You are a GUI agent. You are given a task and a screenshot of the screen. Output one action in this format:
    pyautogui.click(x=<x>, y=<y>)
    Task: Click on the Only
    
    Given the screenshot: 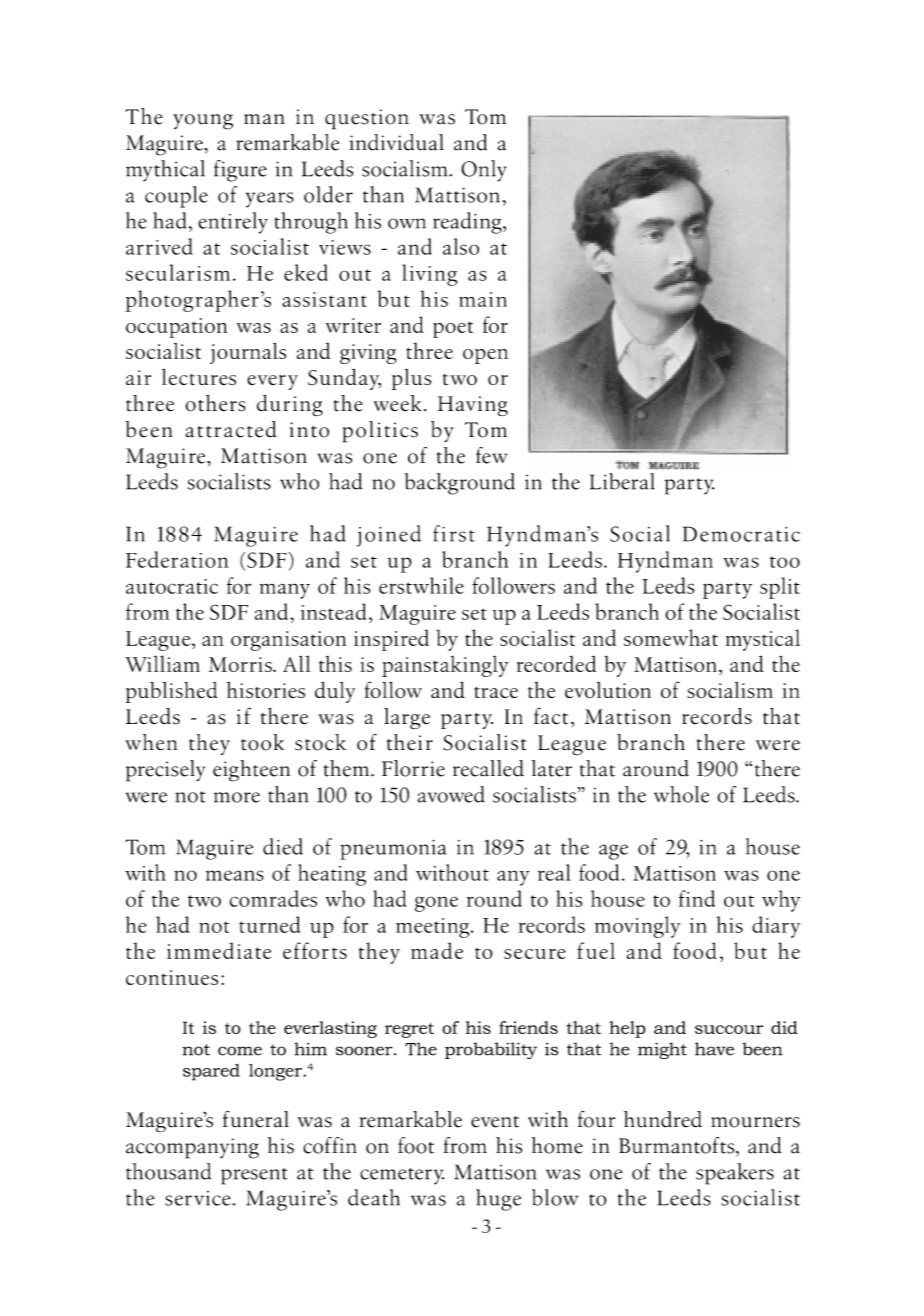 What is the action you would take?
    pyautogui.click(x=484, y=171)
